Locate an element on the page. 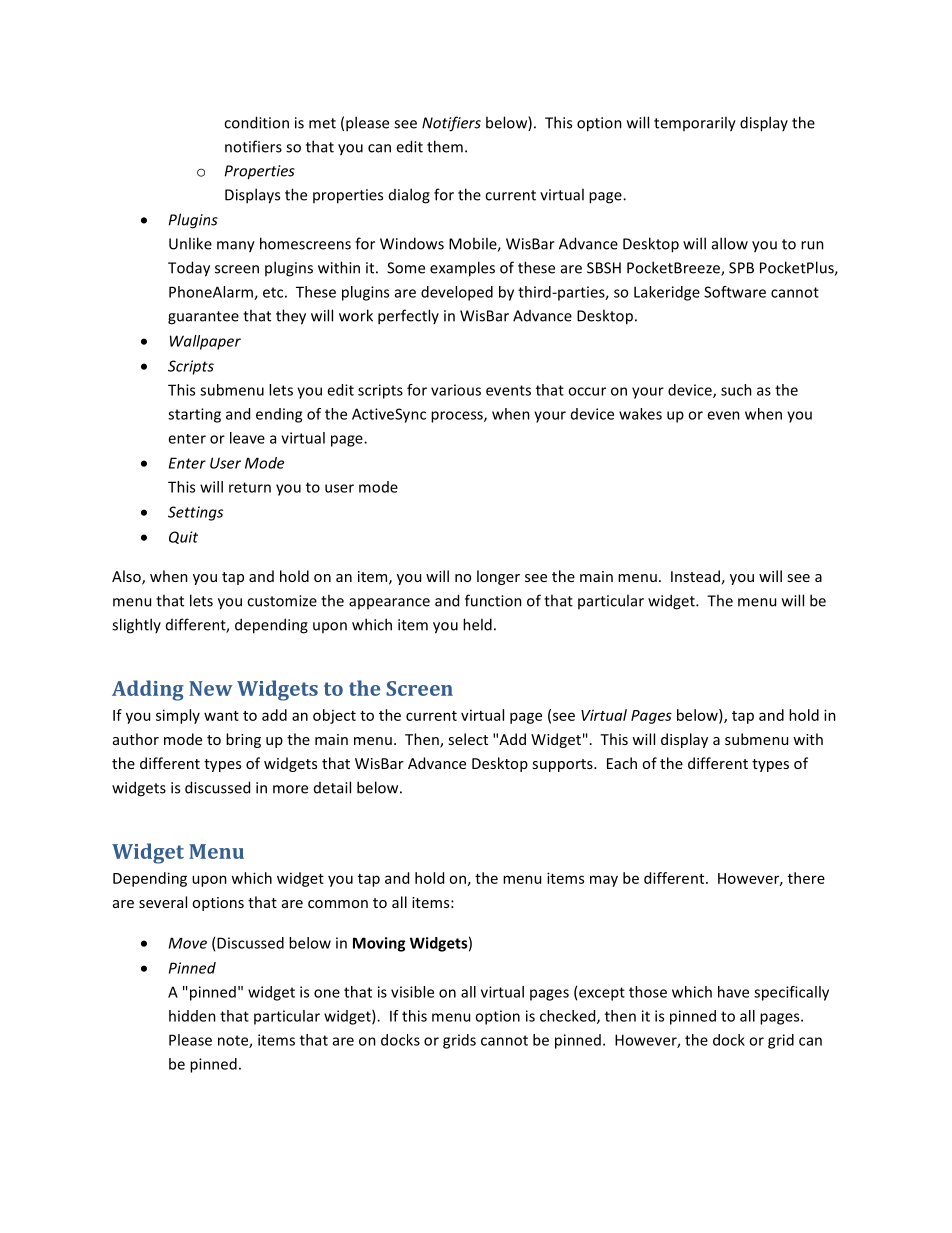 The image size is (952, 1233). more is located at coordinates (290, 789).
